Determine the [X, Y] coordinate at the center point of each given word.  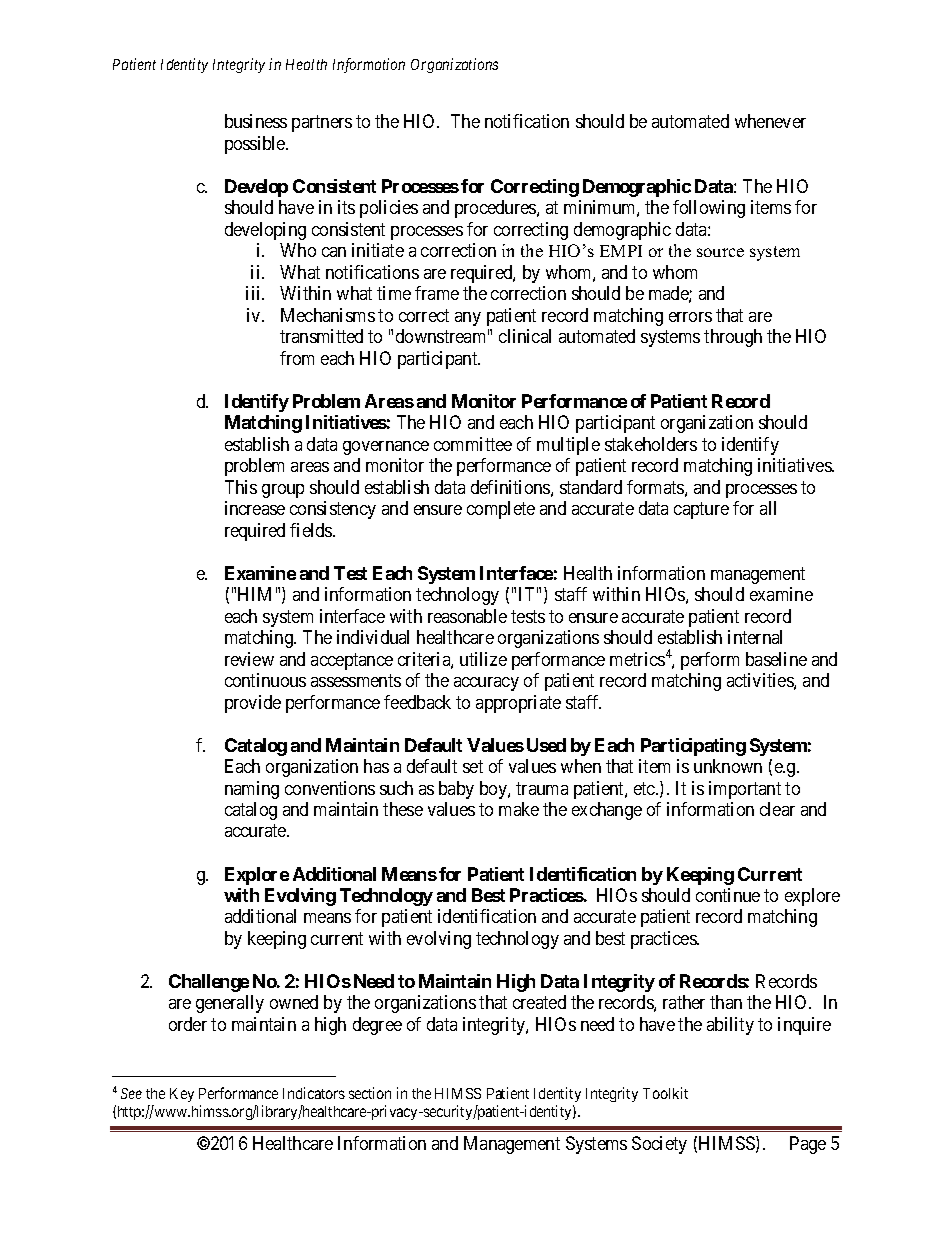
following [709, 209]
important [745, 790]
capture [701, 510]
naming [252, 790]
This [241, 487]
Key [182, 1095]
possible [256, 145]
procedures [496, 209]
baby [456, 790]
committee [473, 444]
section [370, 1093]
